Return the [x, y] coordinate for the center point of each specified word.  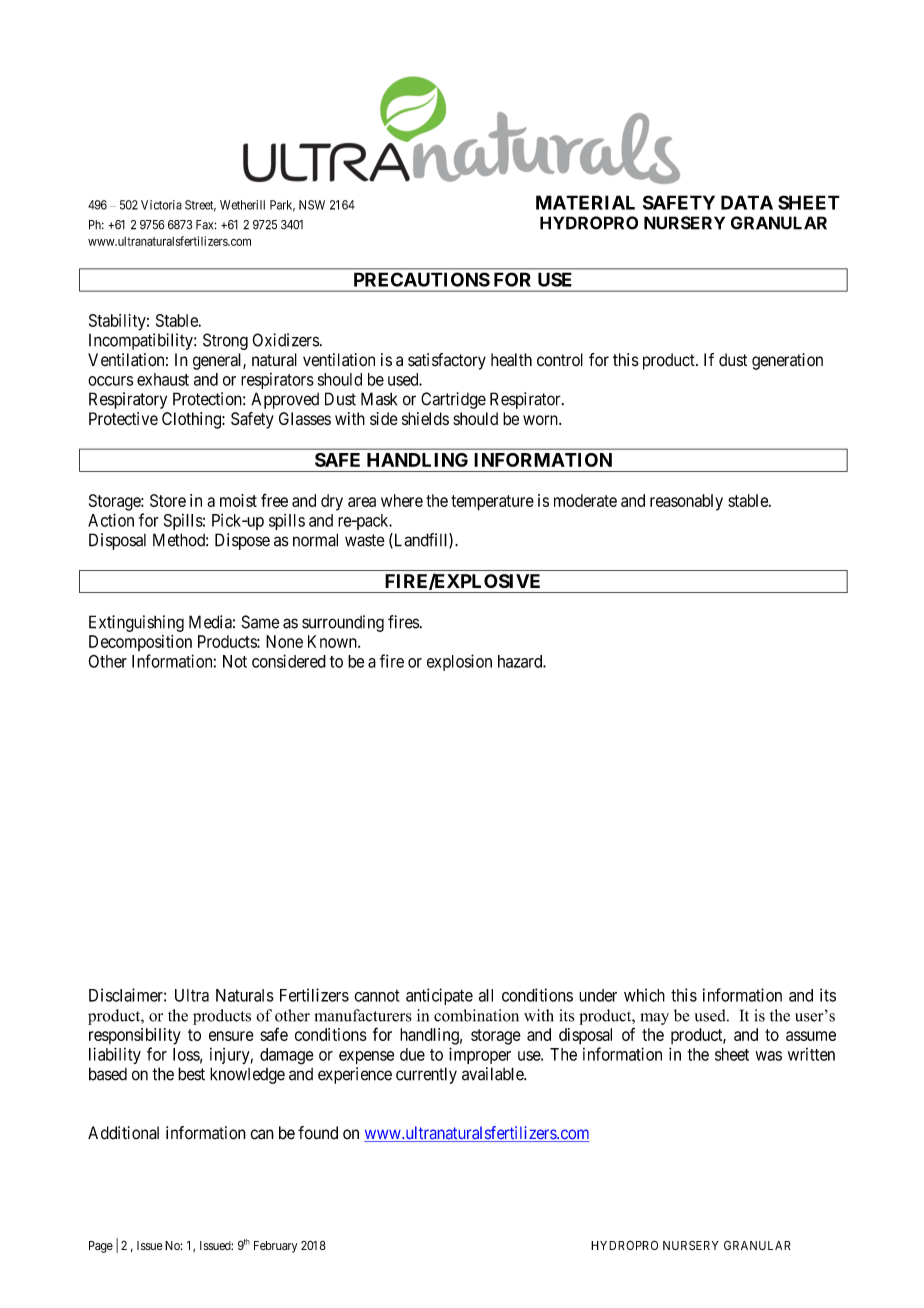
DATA [747, 202]
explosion [459, 662]
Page [101, 1247]
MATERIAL [585, 202]
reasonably [686, 502]
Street [200, 206]
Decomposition [140, 643]
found [318, 1133]
